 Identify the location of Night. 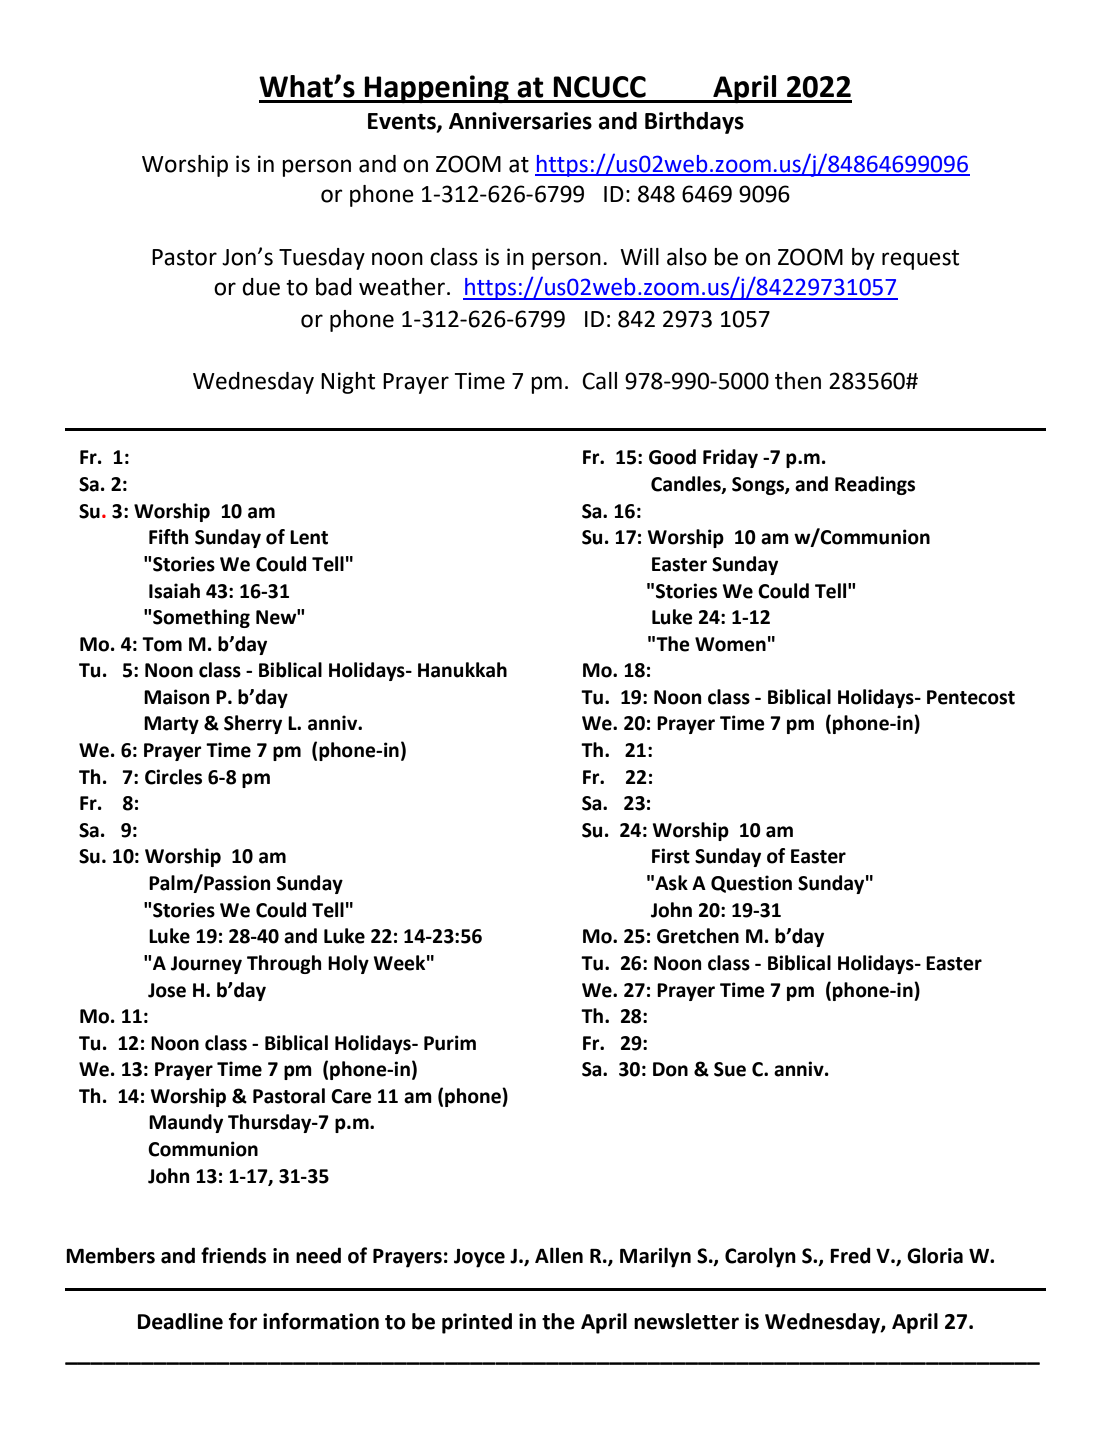
(348, 383).
